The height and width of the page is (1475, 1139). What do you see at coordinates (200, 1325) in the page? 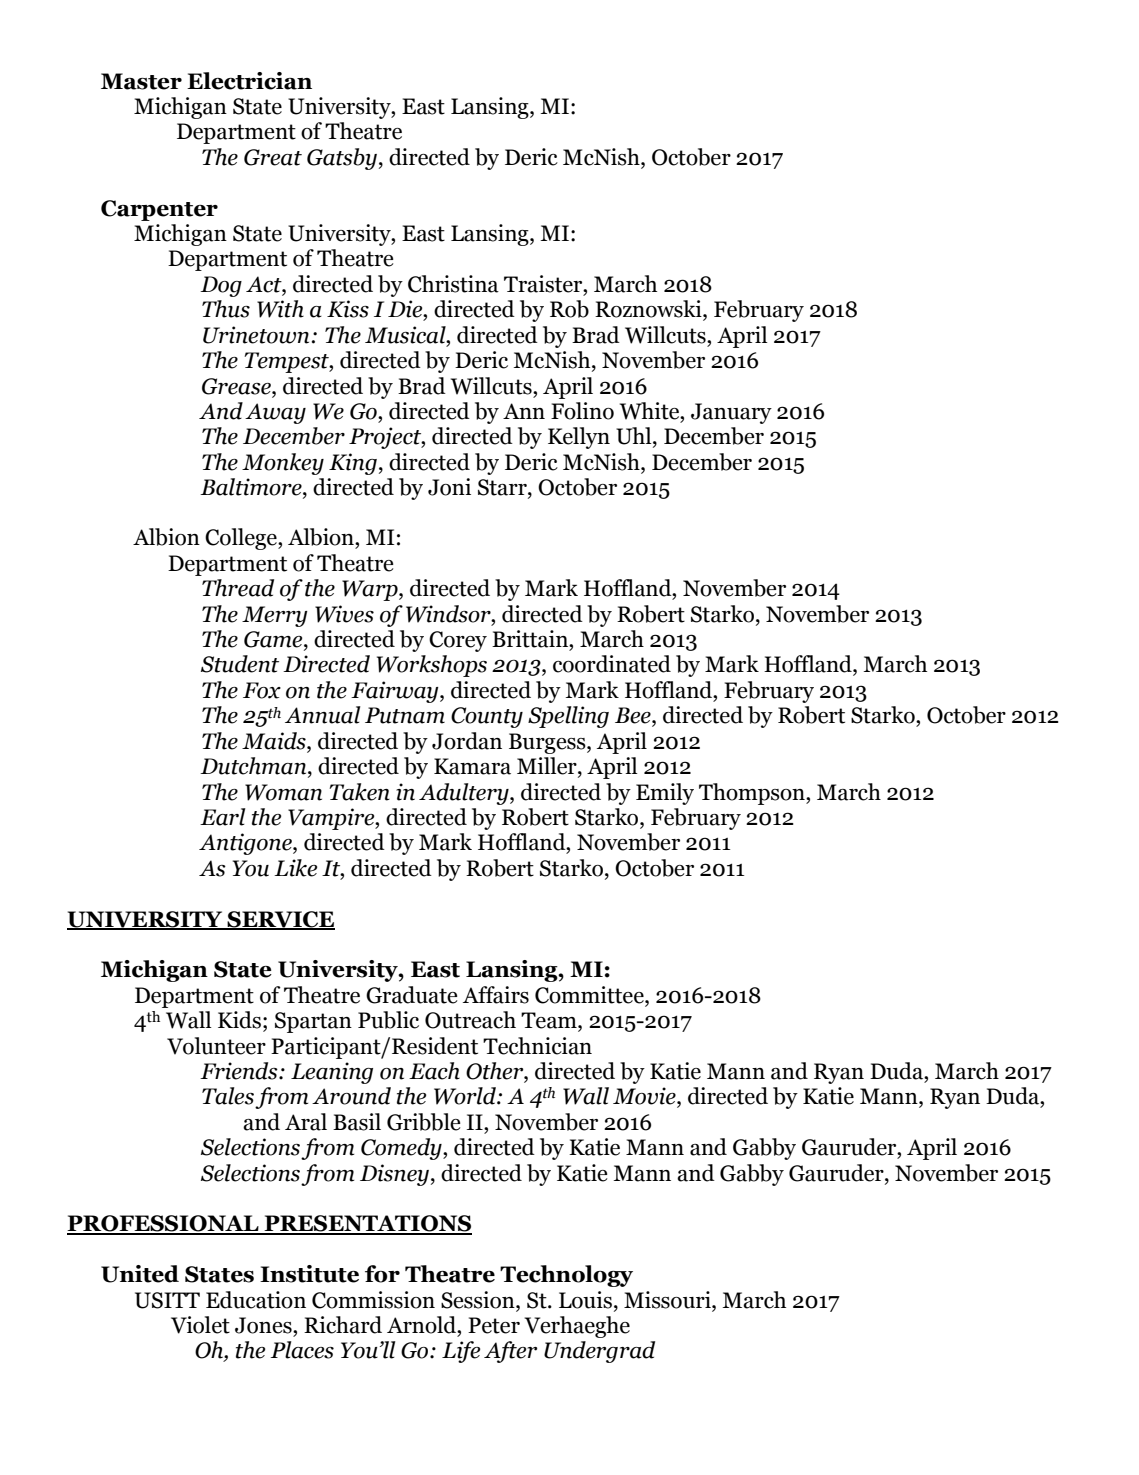
I see `Violet` at bounding box center [200, 1325].
